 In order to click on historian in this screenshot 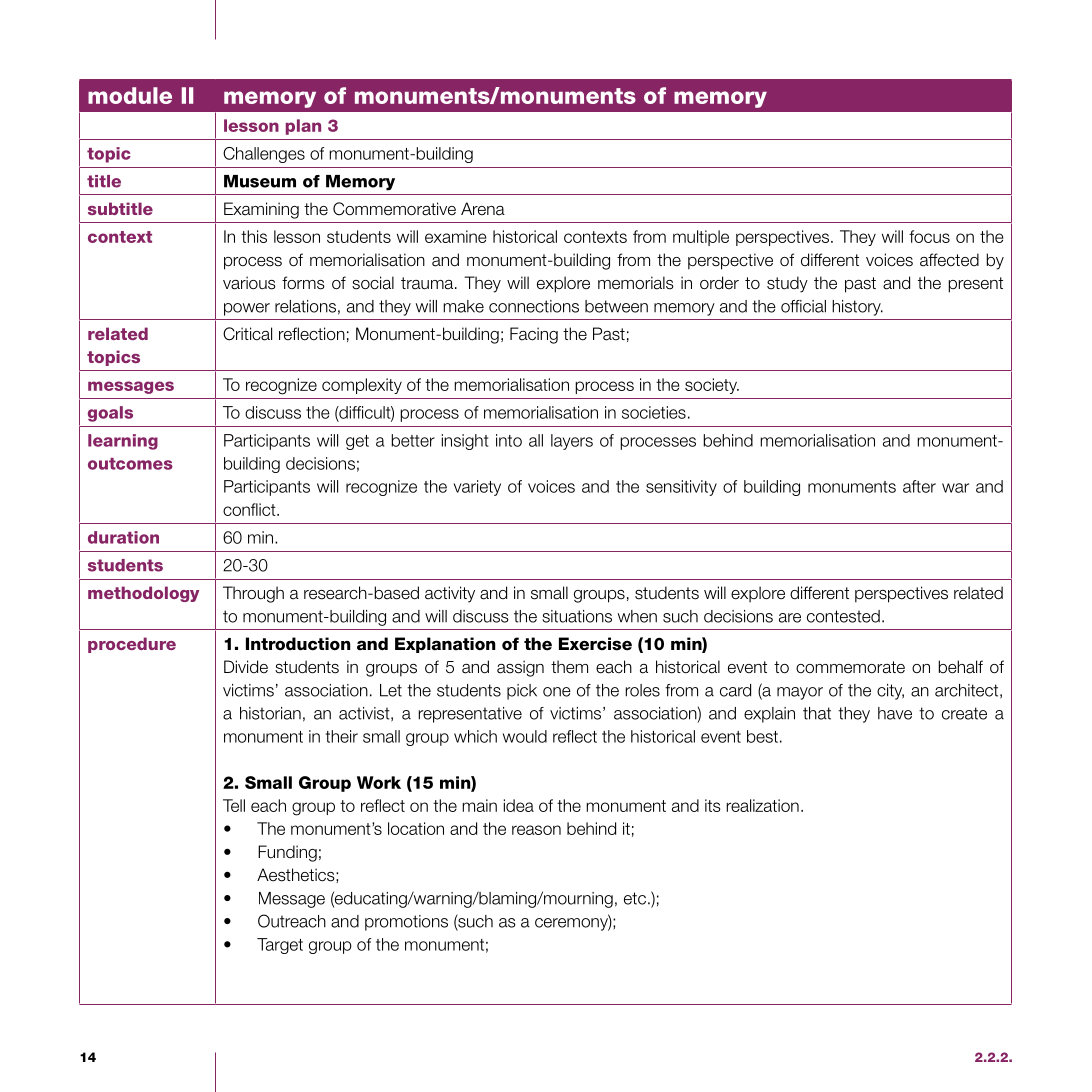, I will do `click(270, 713)`.
